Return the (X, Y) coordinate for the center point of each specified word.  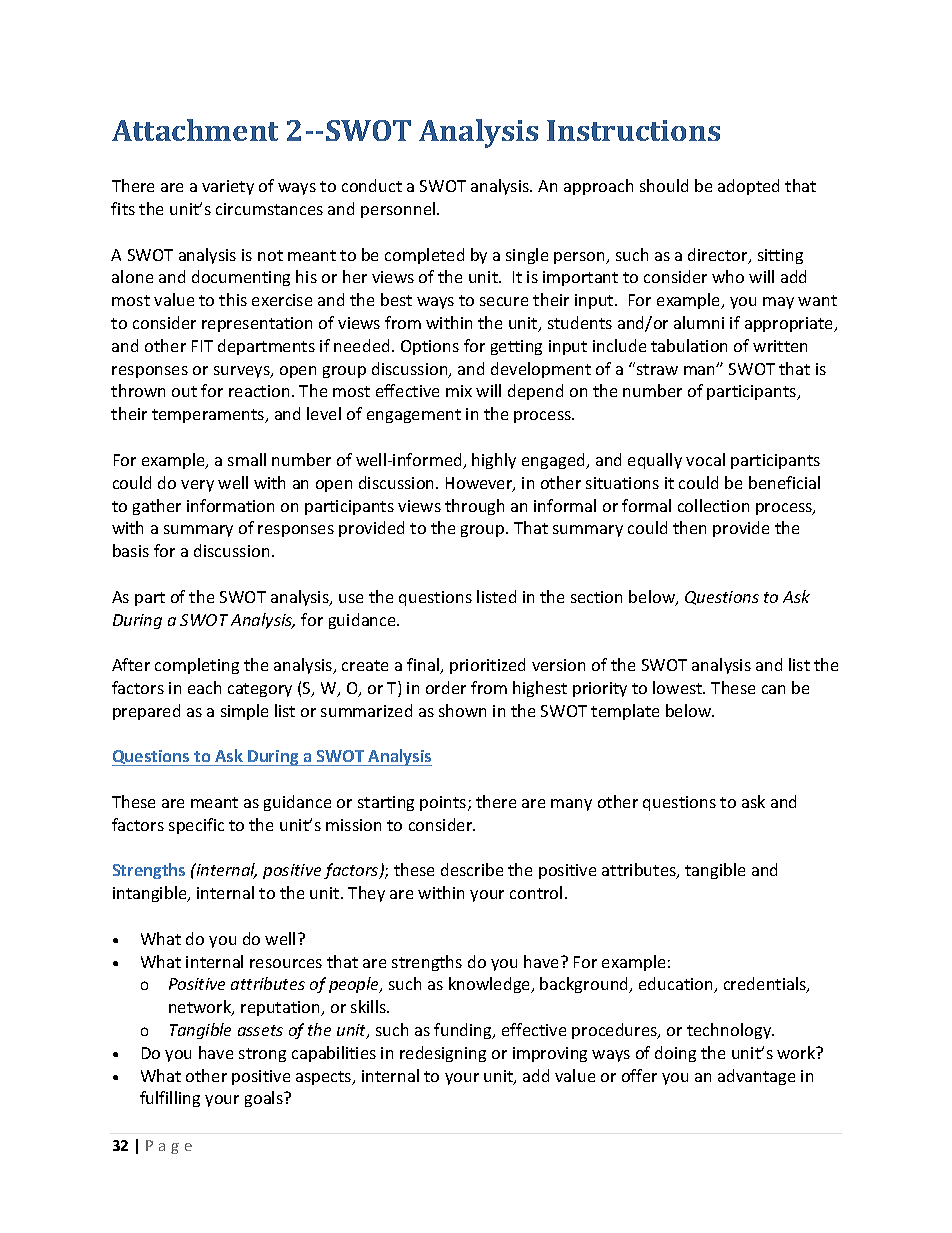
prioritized (487, 666)
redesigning (443, 1054)
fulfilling (170, 1099)
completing (197, 666)
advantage (756, 1077)
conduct (372, 185)
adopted (748, 187)
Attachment (195, 130)
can (773, 689)
